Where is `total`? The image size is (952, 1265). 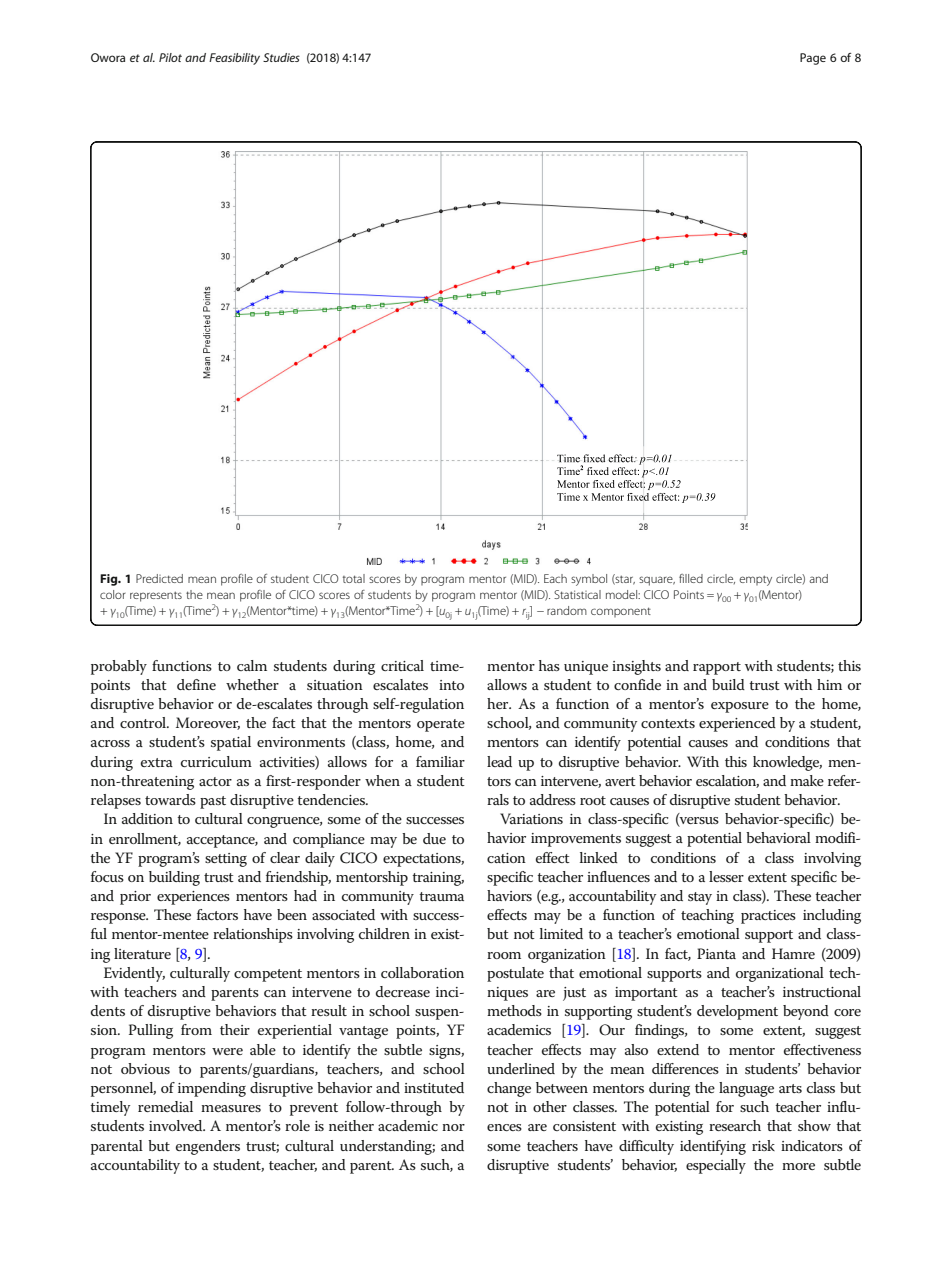 total is located at coordinates (354, 578).
